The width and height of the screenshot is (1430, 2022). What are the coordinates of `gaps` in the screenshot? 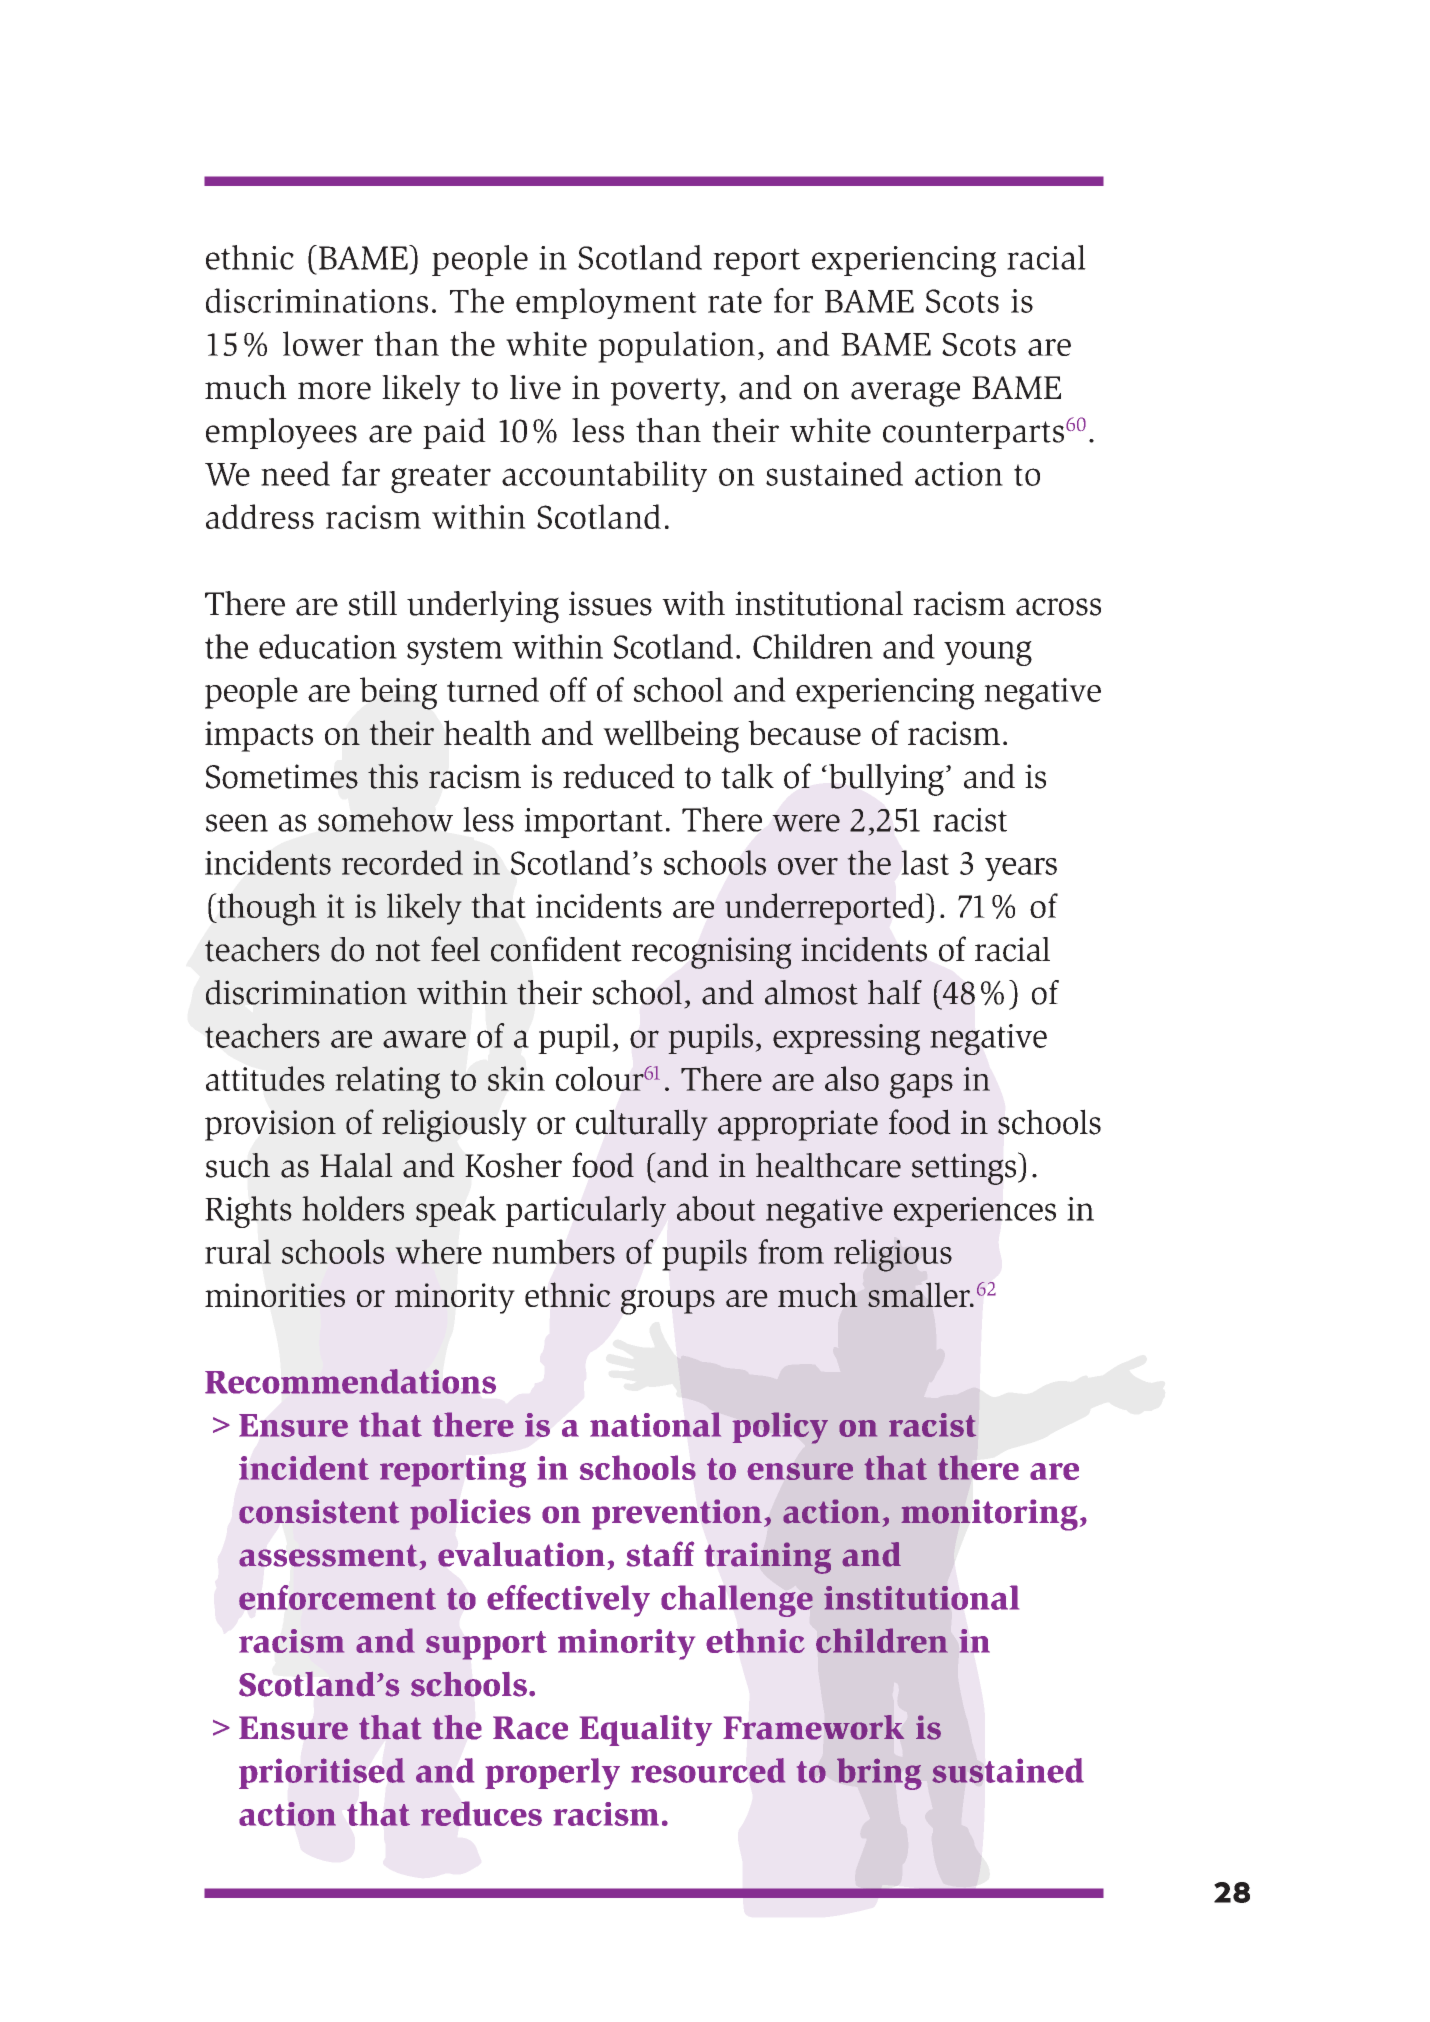 It's located at (921, 1086).
